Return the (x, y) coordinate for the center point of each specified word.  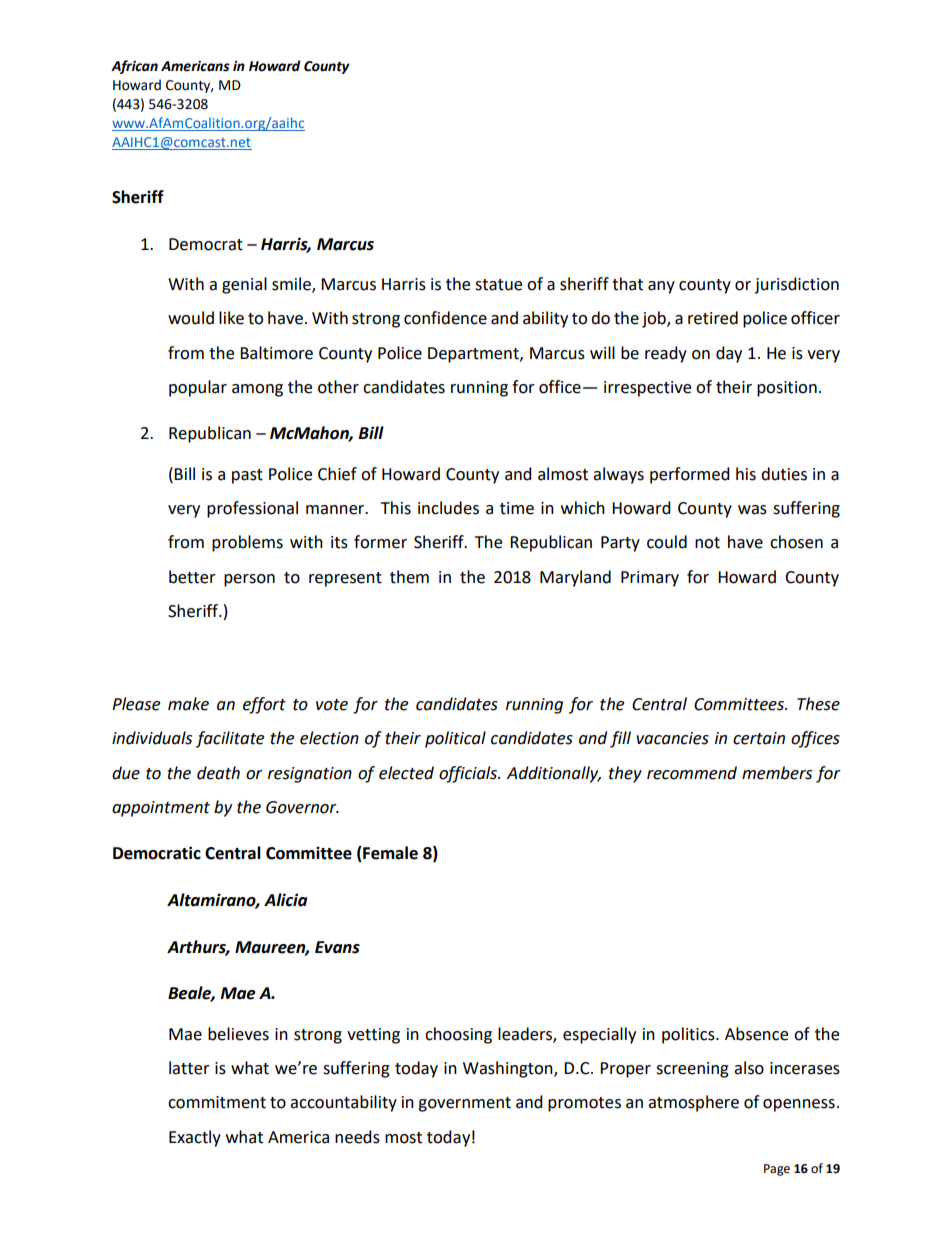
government (464, 1104)
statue (498, 285)
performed (690, 475)
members (777, 773)
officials (469, 774)
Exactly (195, 1138)
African (134, 67)
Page (777, 1170)
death (218, 773)
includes (448, 508)
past (247, 476)
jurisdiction (797, 285)
